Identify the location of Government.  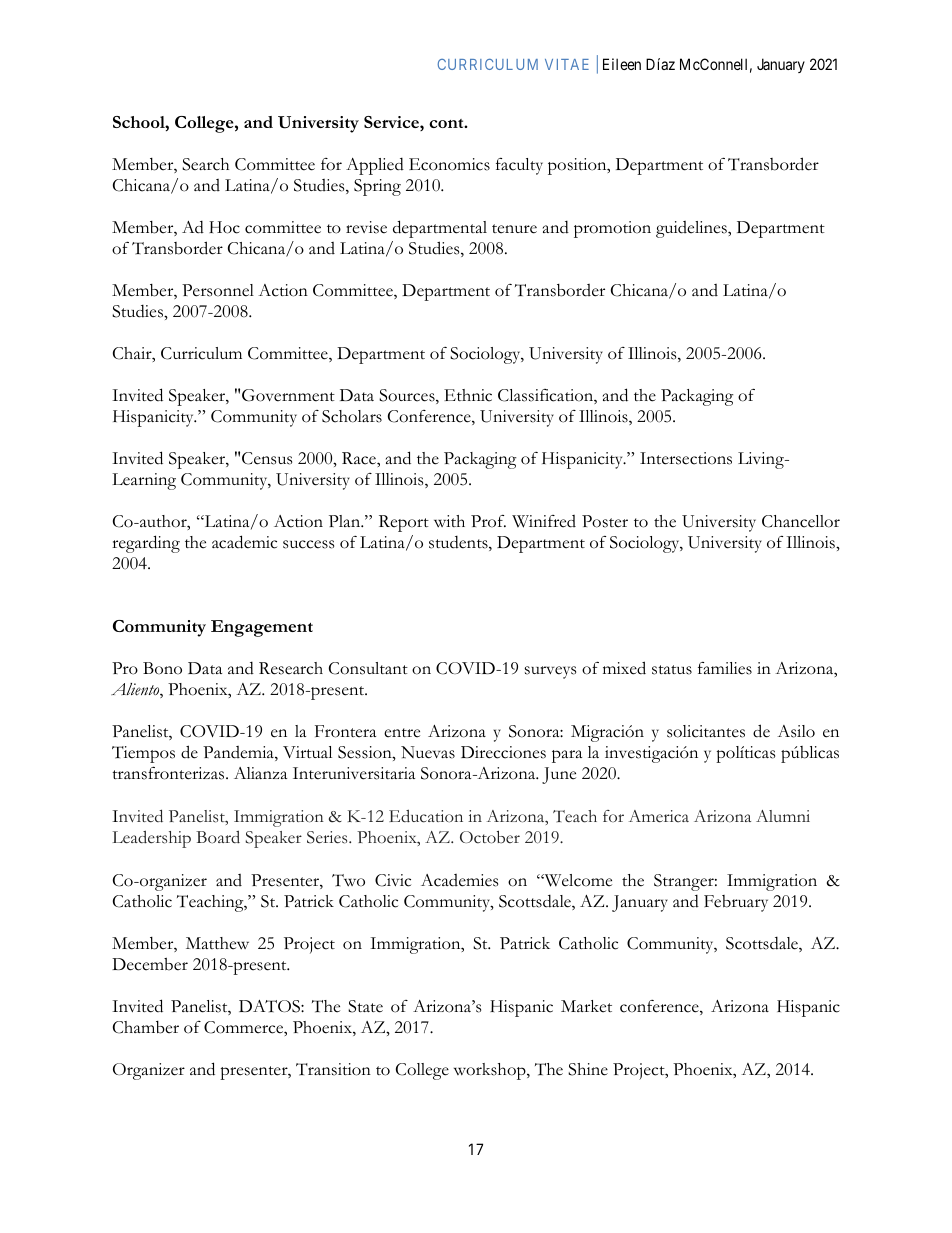
(288, 395).
